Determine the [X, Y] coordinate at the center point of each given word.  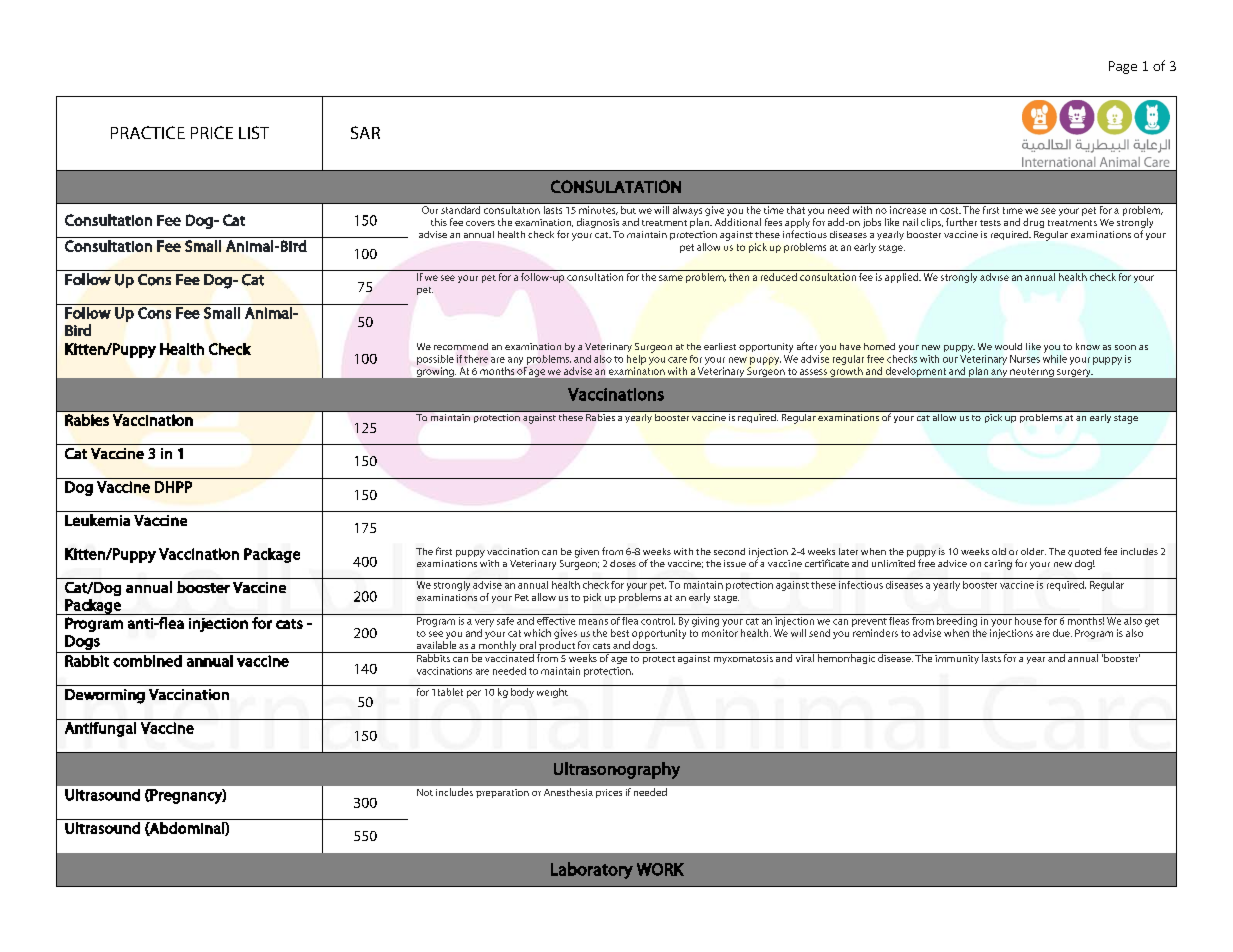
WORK [660, 869]
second [729, 551]
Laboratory [592, 870]
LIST [254, 132]
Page [1123, 67]
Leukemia [97, 520]
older [1033, 551]
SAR [365, 132]
